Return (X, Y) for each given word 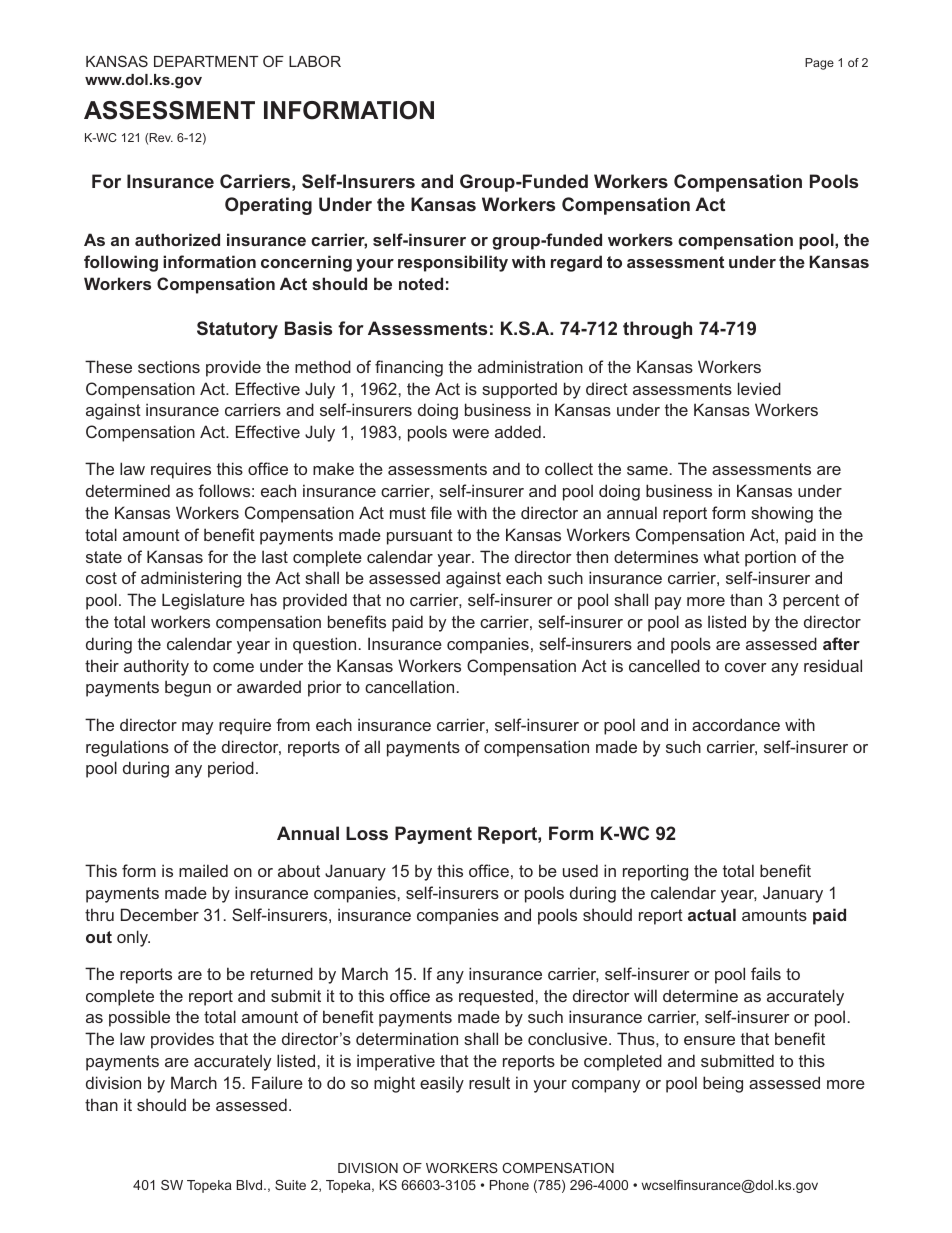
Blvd (250, 1185)
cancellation (409, 686)
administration (530, 366)
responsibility (453, 263)
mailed (203, 870)
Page (819, 64)
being (723, 1084)
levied (759, 388)
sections (169, 366)
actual (712, 914)
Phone (509, 1185)
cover (746, 667)
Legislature (203, 601)
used (580, 870)
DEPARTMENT (206, 61)
